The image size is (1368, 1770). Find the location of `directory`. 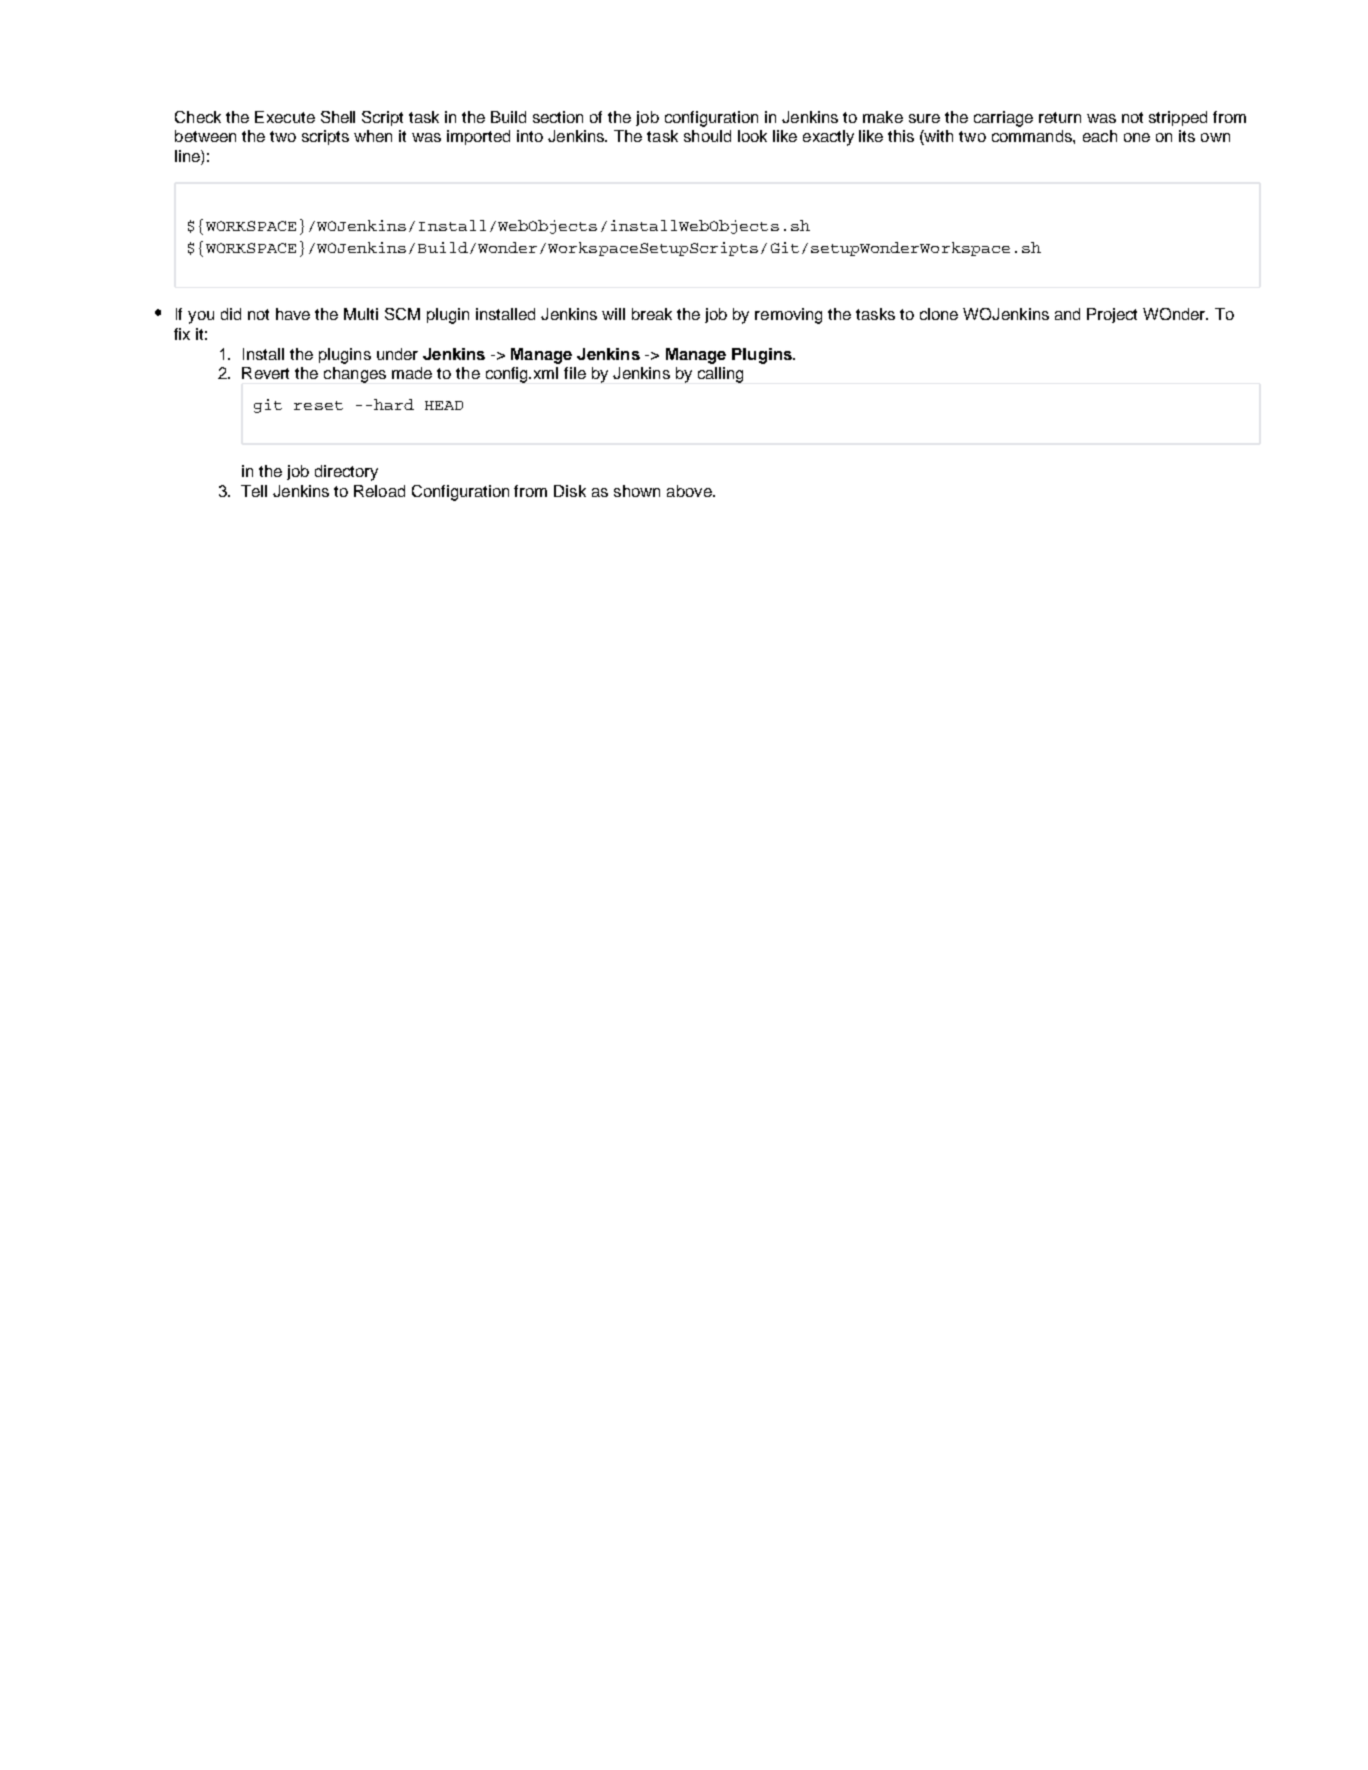

directory is located at coordinates (346, 473).
